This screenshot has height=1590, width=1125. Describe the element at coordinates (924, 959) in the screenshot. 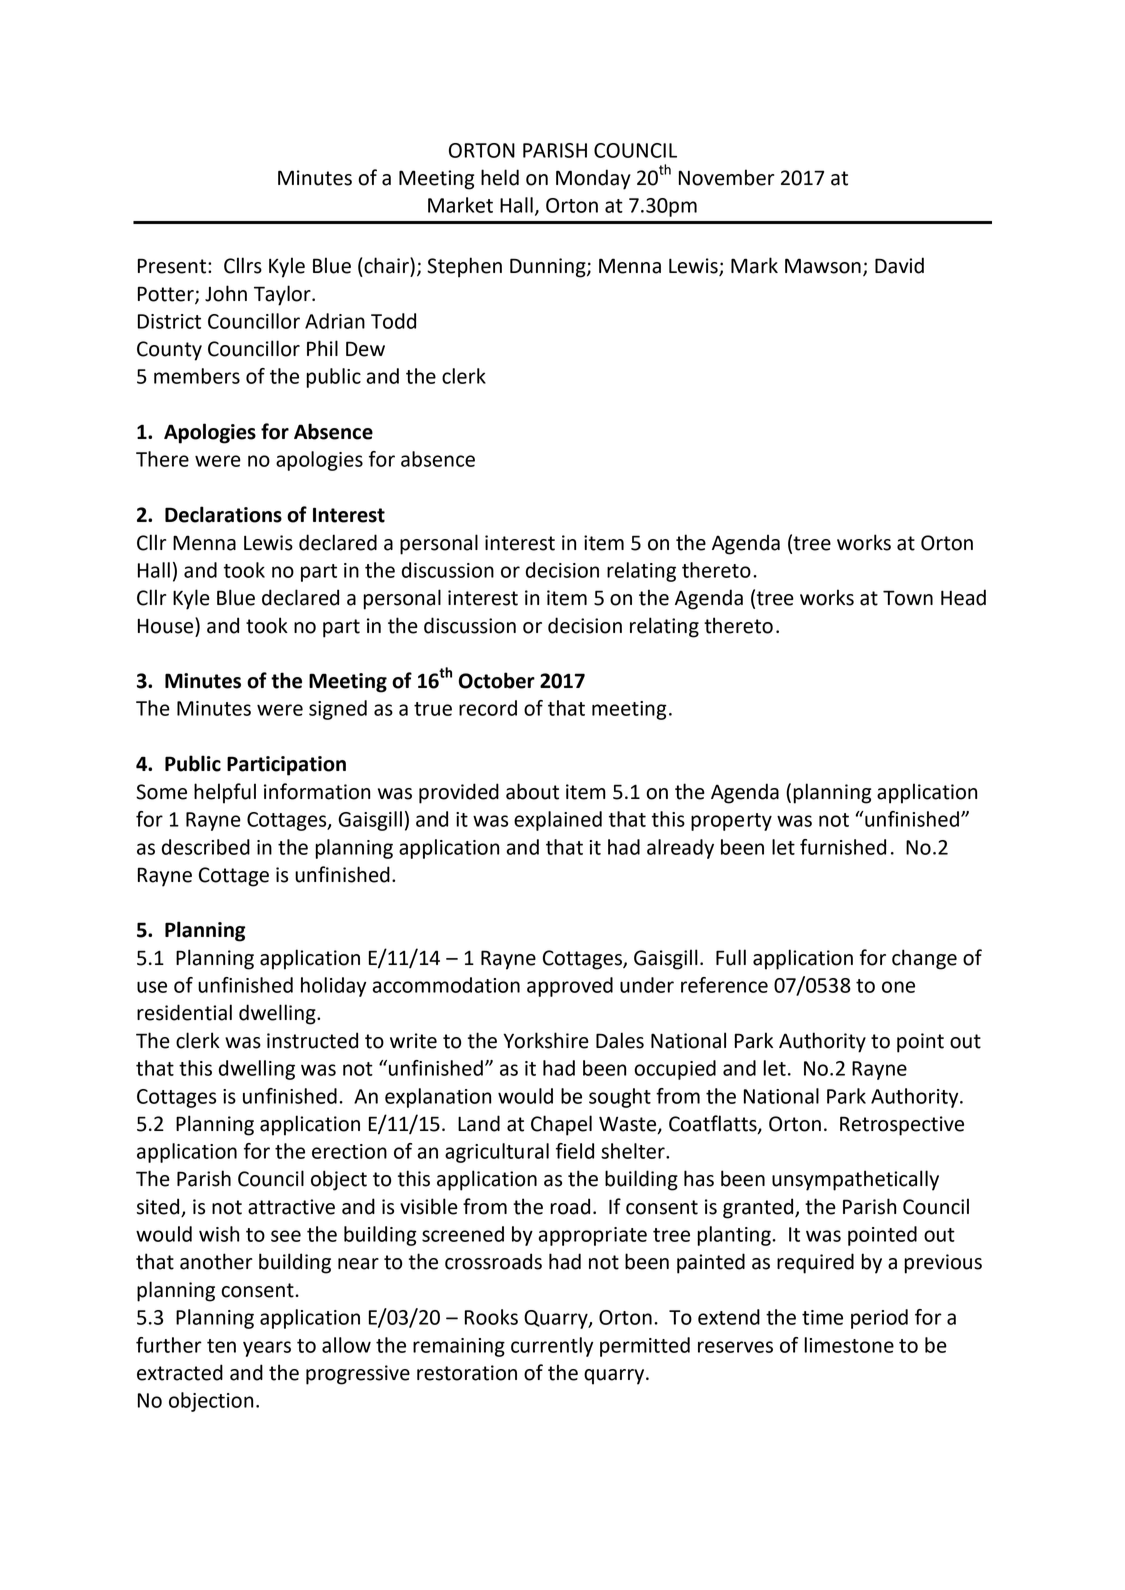

I see `change` at that location.
